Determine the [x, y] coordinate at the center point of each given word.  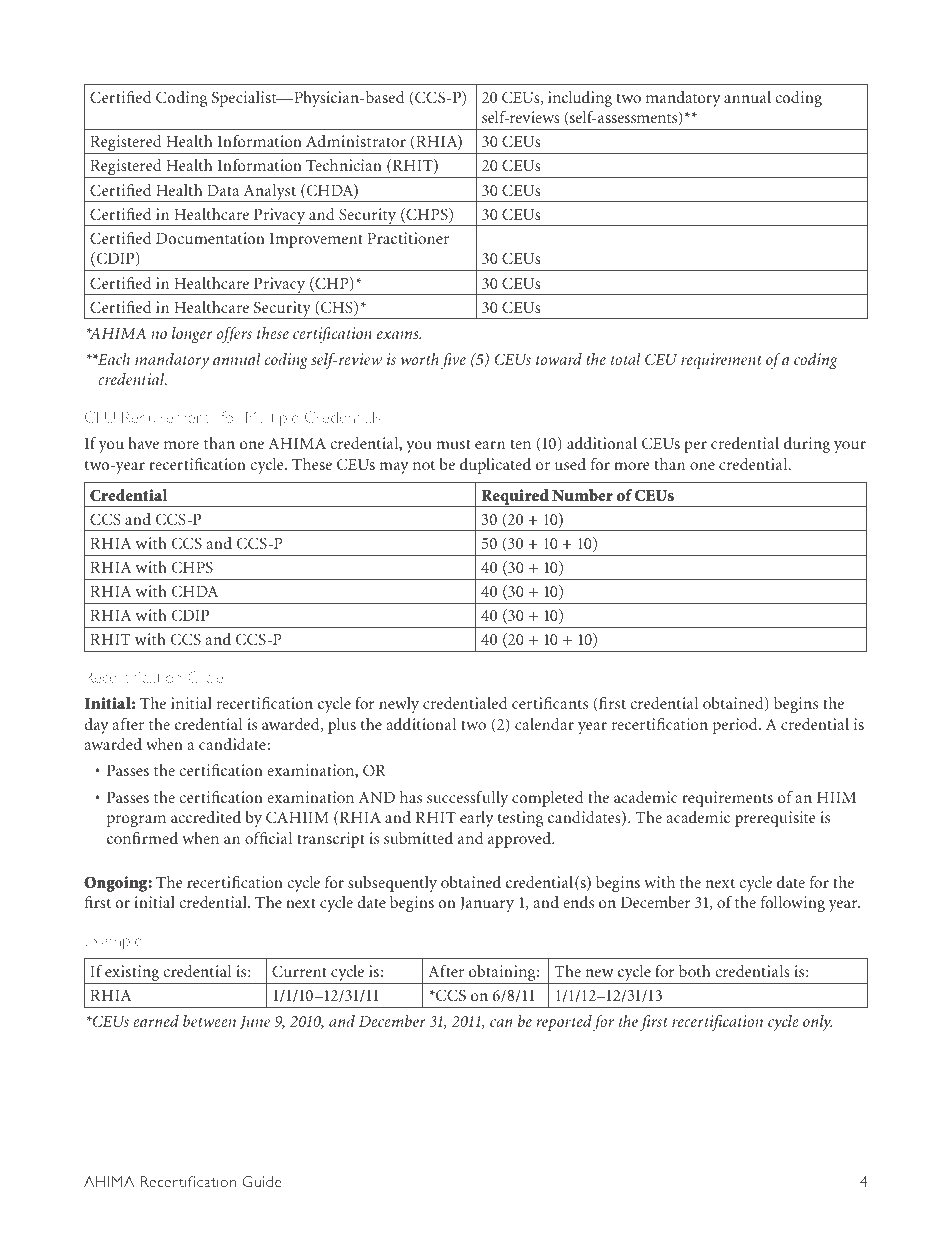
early [477, 819]
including [580, 99]
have [143, 443]
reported [564, 1023]
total [625, 359]
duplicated [495, 466]
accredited [206, 817]
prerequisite [775, 819]
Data [223, 190]
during [807, 445]
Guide [262, 1181]
